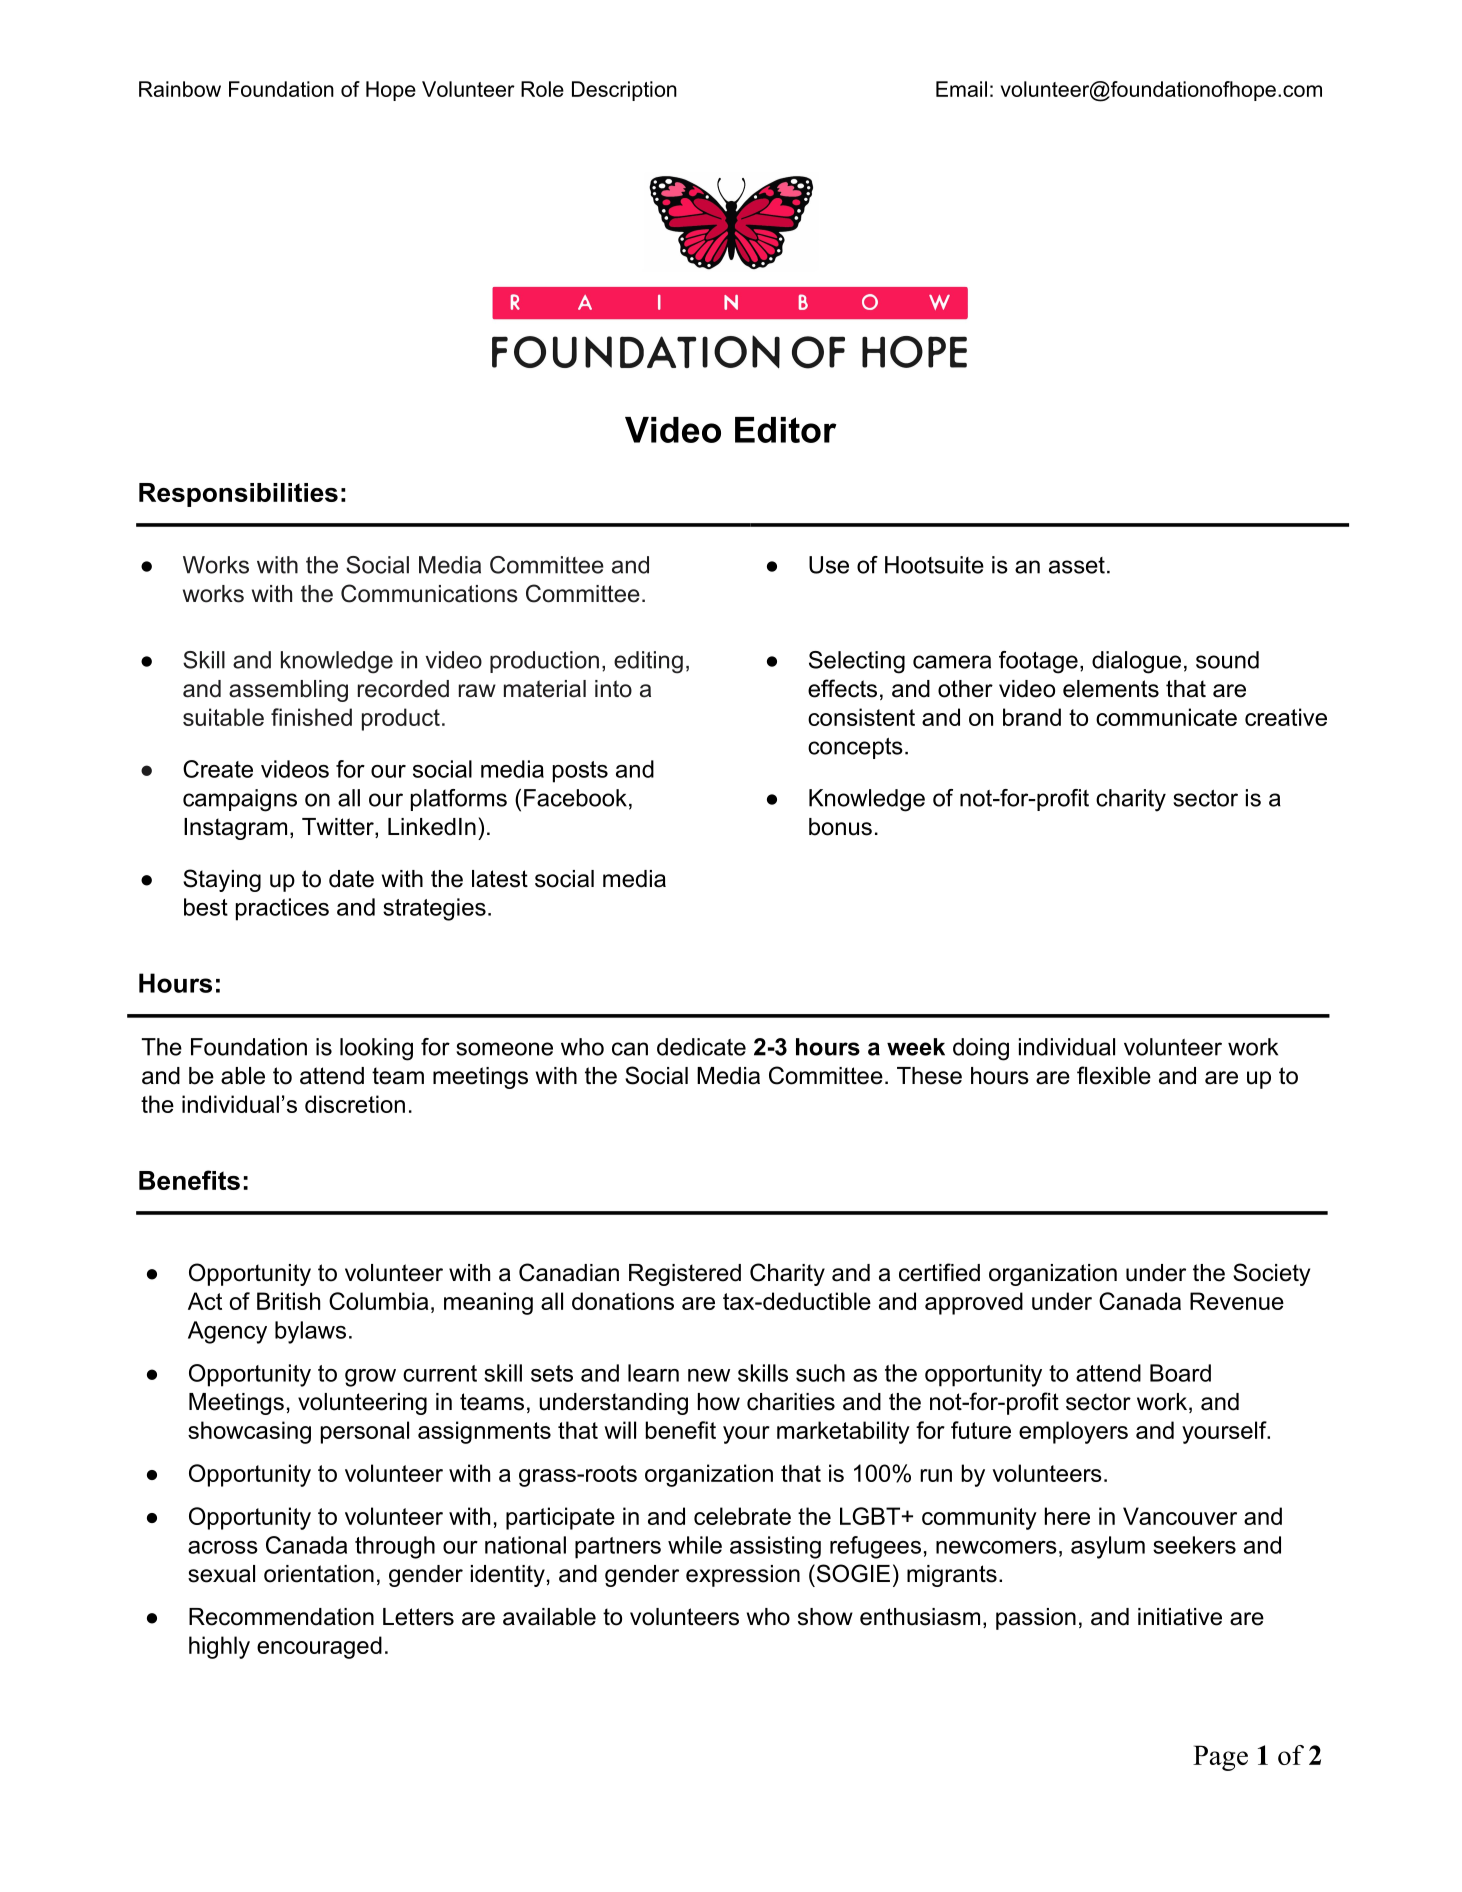 The height and width of the page is (1892, 1462). Describe the element at coordinates (961, 89) in the page. I see `Email` at that location.
